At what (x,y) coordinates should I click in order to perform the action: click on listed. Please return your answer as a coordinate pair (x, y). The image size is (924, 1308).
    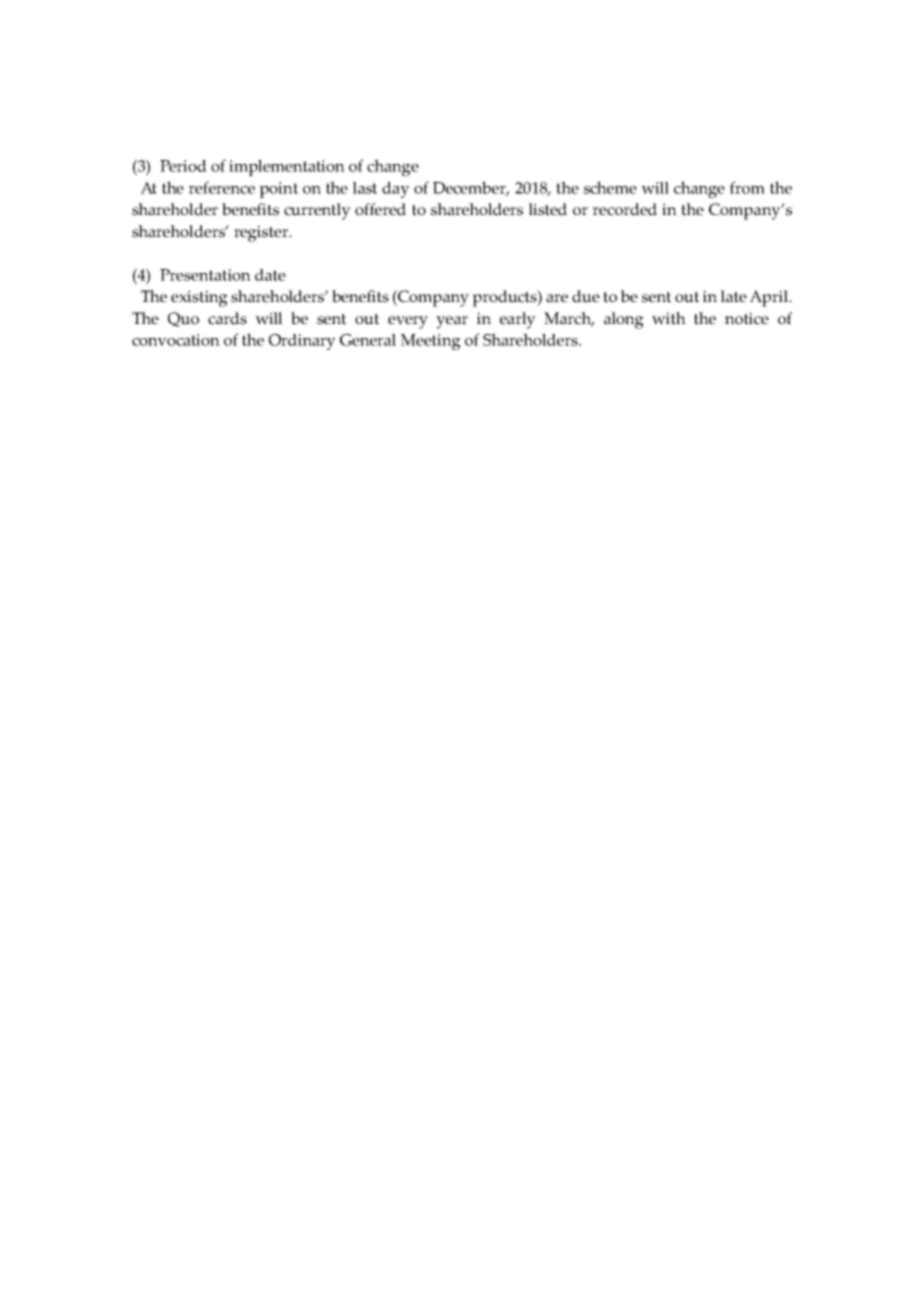
    Looking at the image, I should click on (548, 209).
